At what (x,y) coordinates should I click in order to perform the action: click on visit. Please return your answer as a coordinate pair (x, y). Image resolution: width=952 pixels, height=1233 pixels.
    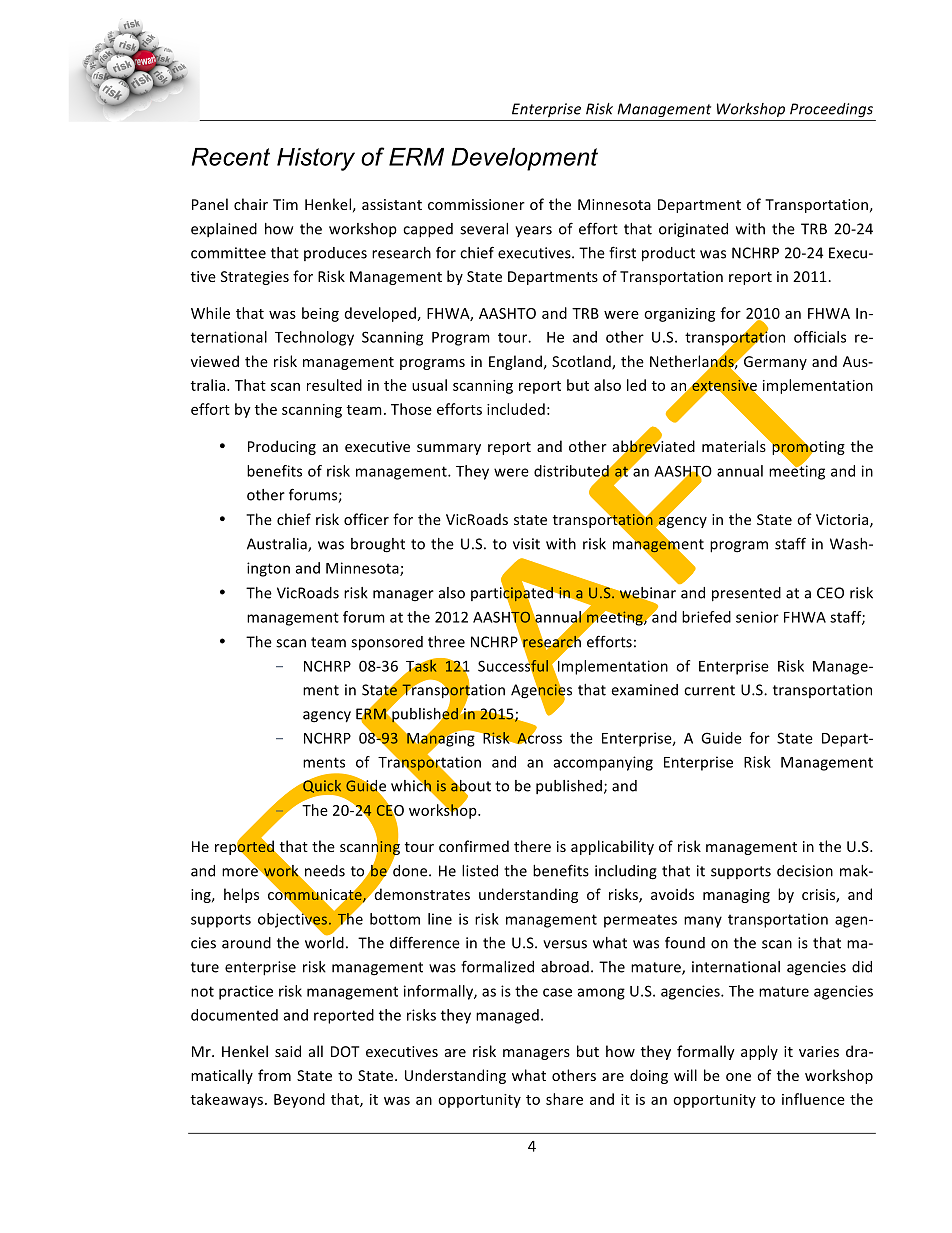
    Looking at the image, I should click on (526, 544).
